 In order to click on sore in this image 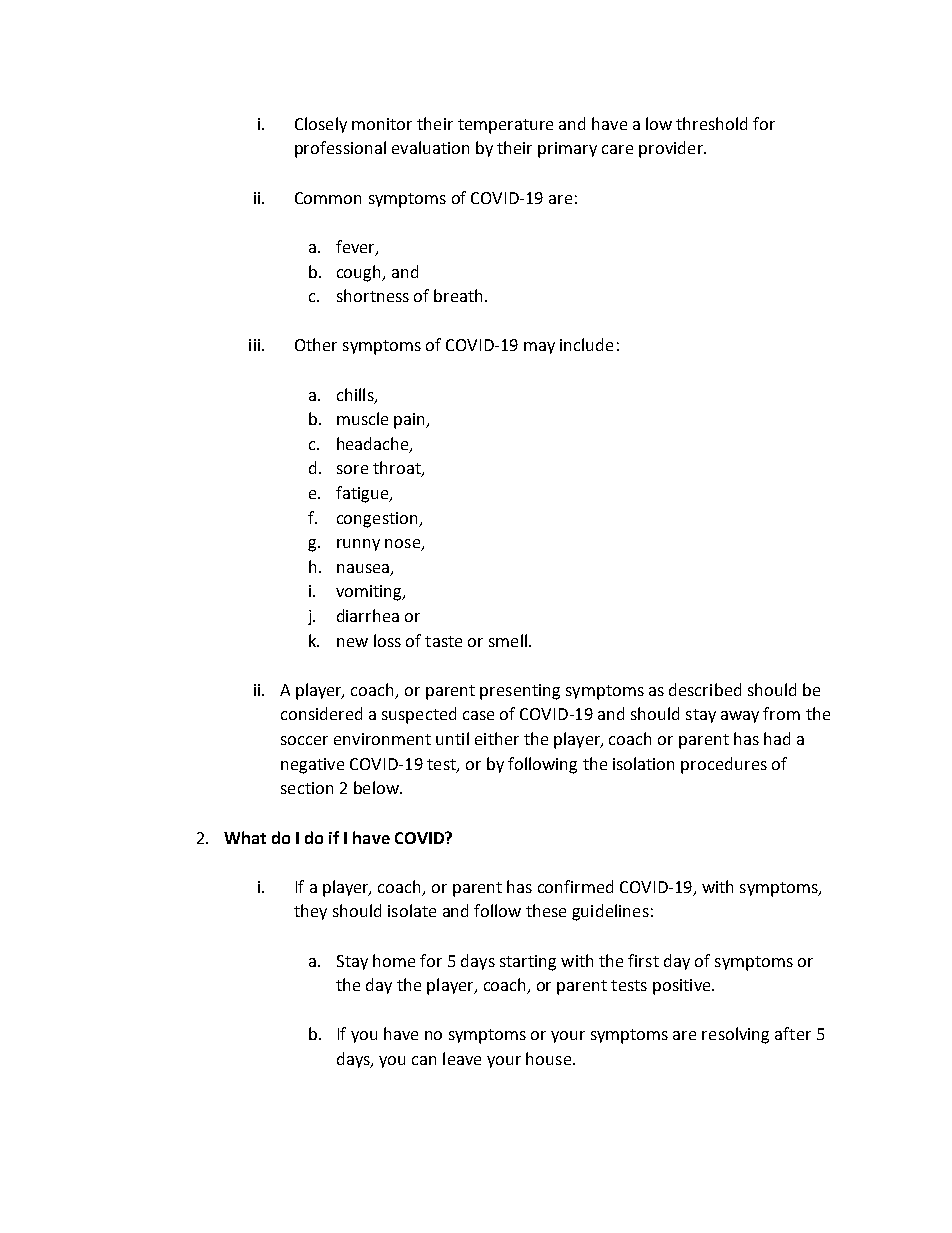, I will do `click(352, 469)`.
